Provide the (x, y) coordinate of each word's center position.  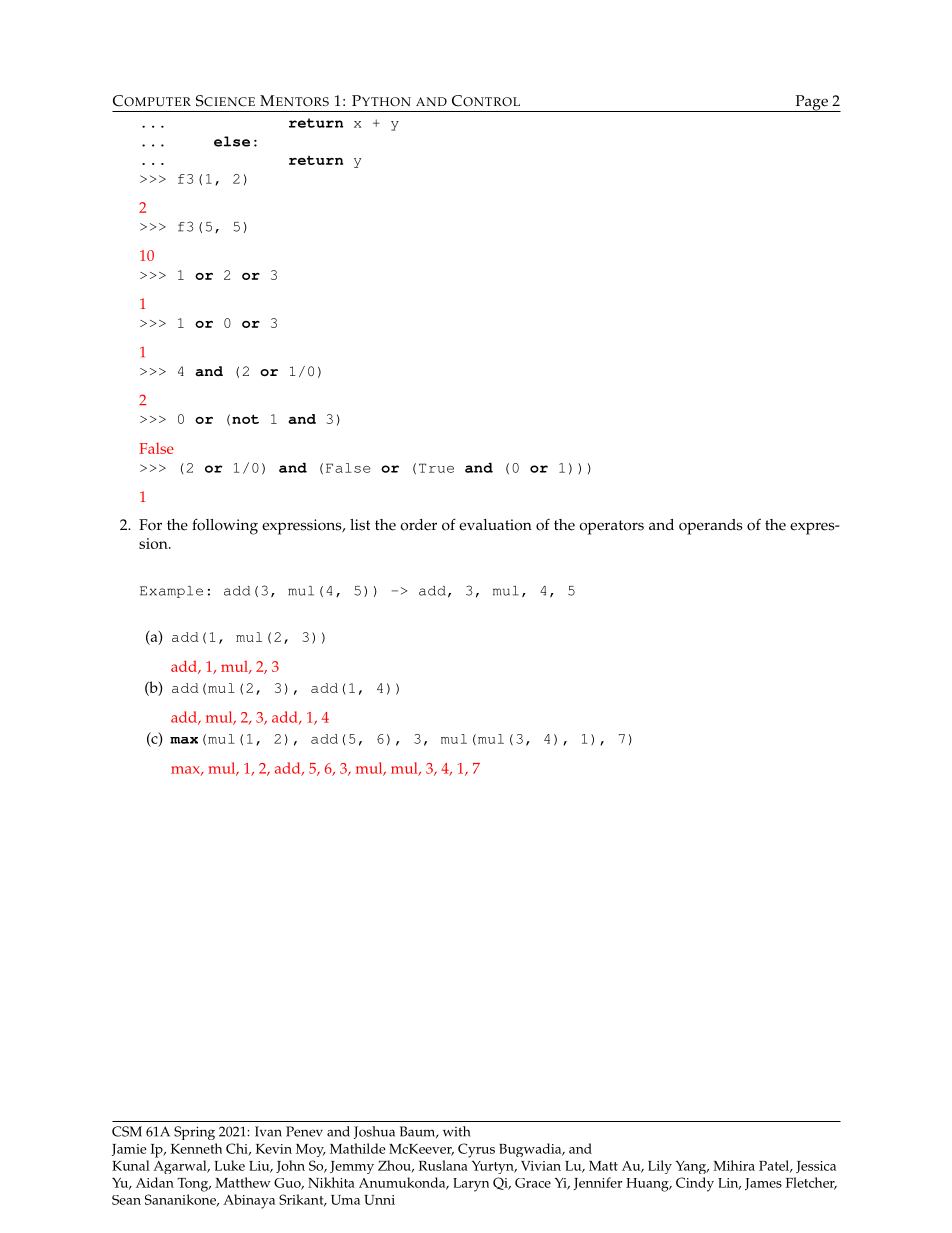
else (232, 141)
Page (811, 103)
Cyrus (476, 1150)
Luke (229, 1165)
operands (711, 527)
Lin (729, 1184)
